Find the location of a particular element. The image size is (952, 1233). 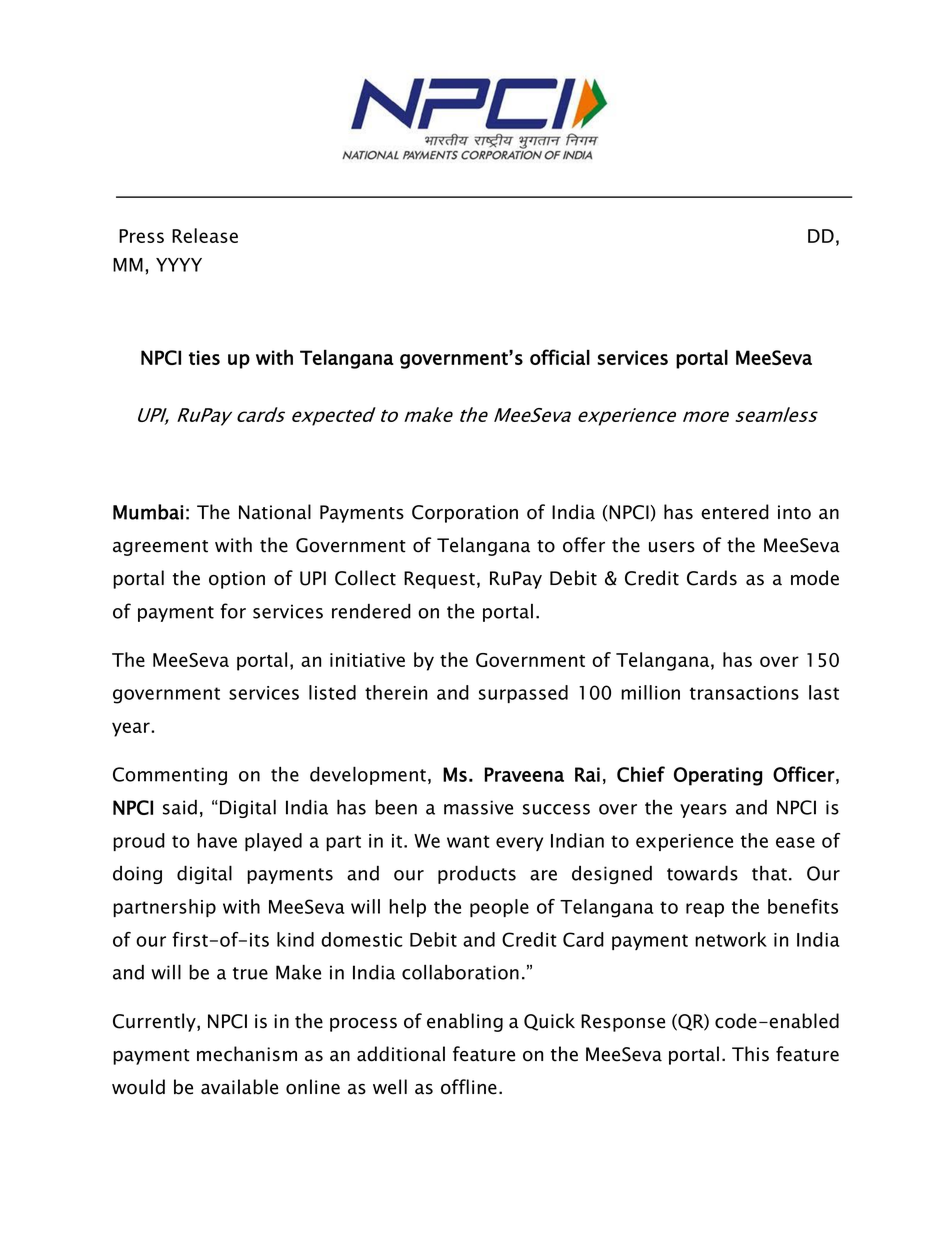

offline is located at coordinates (469, 1087).
